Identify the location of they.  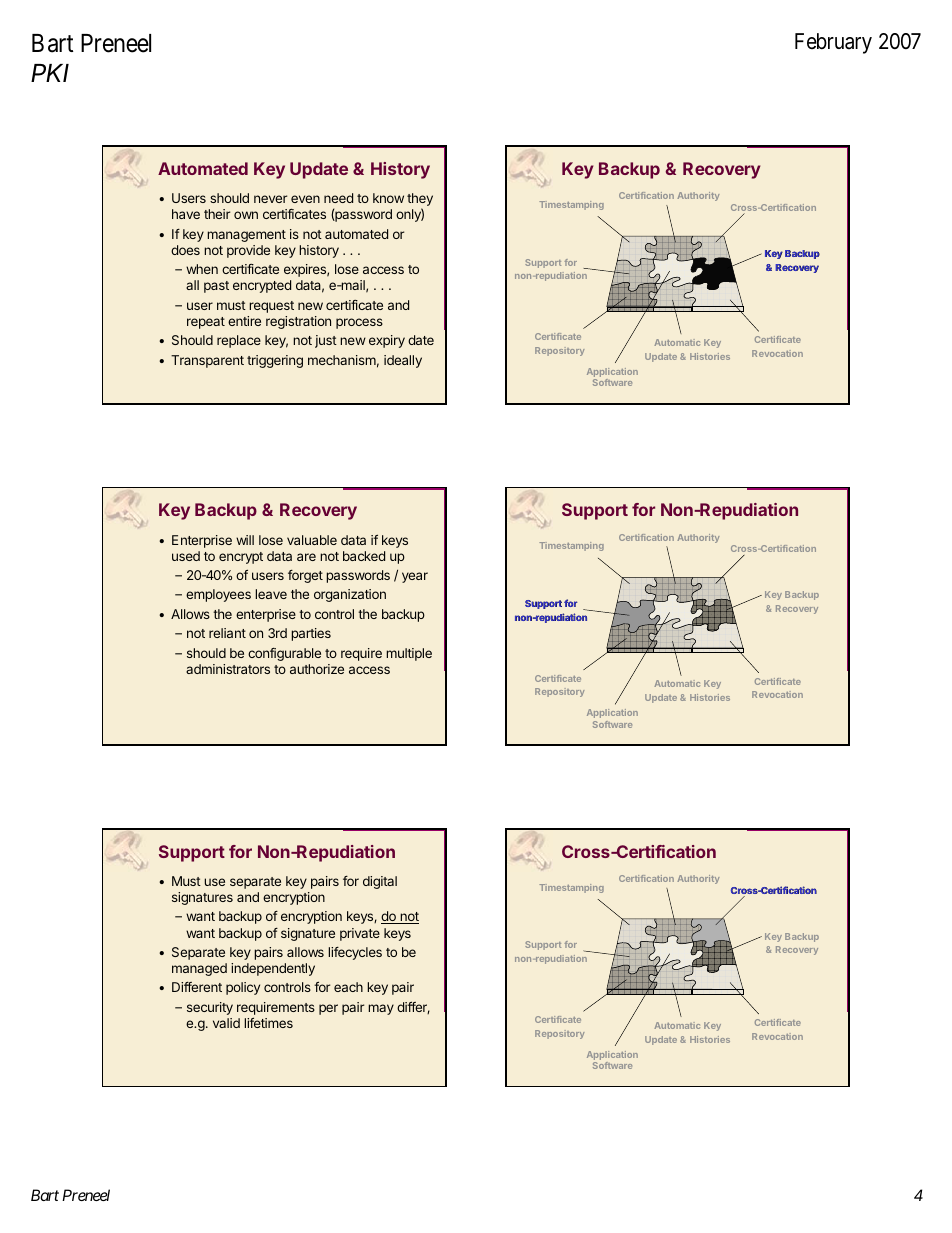
(420, 201).
